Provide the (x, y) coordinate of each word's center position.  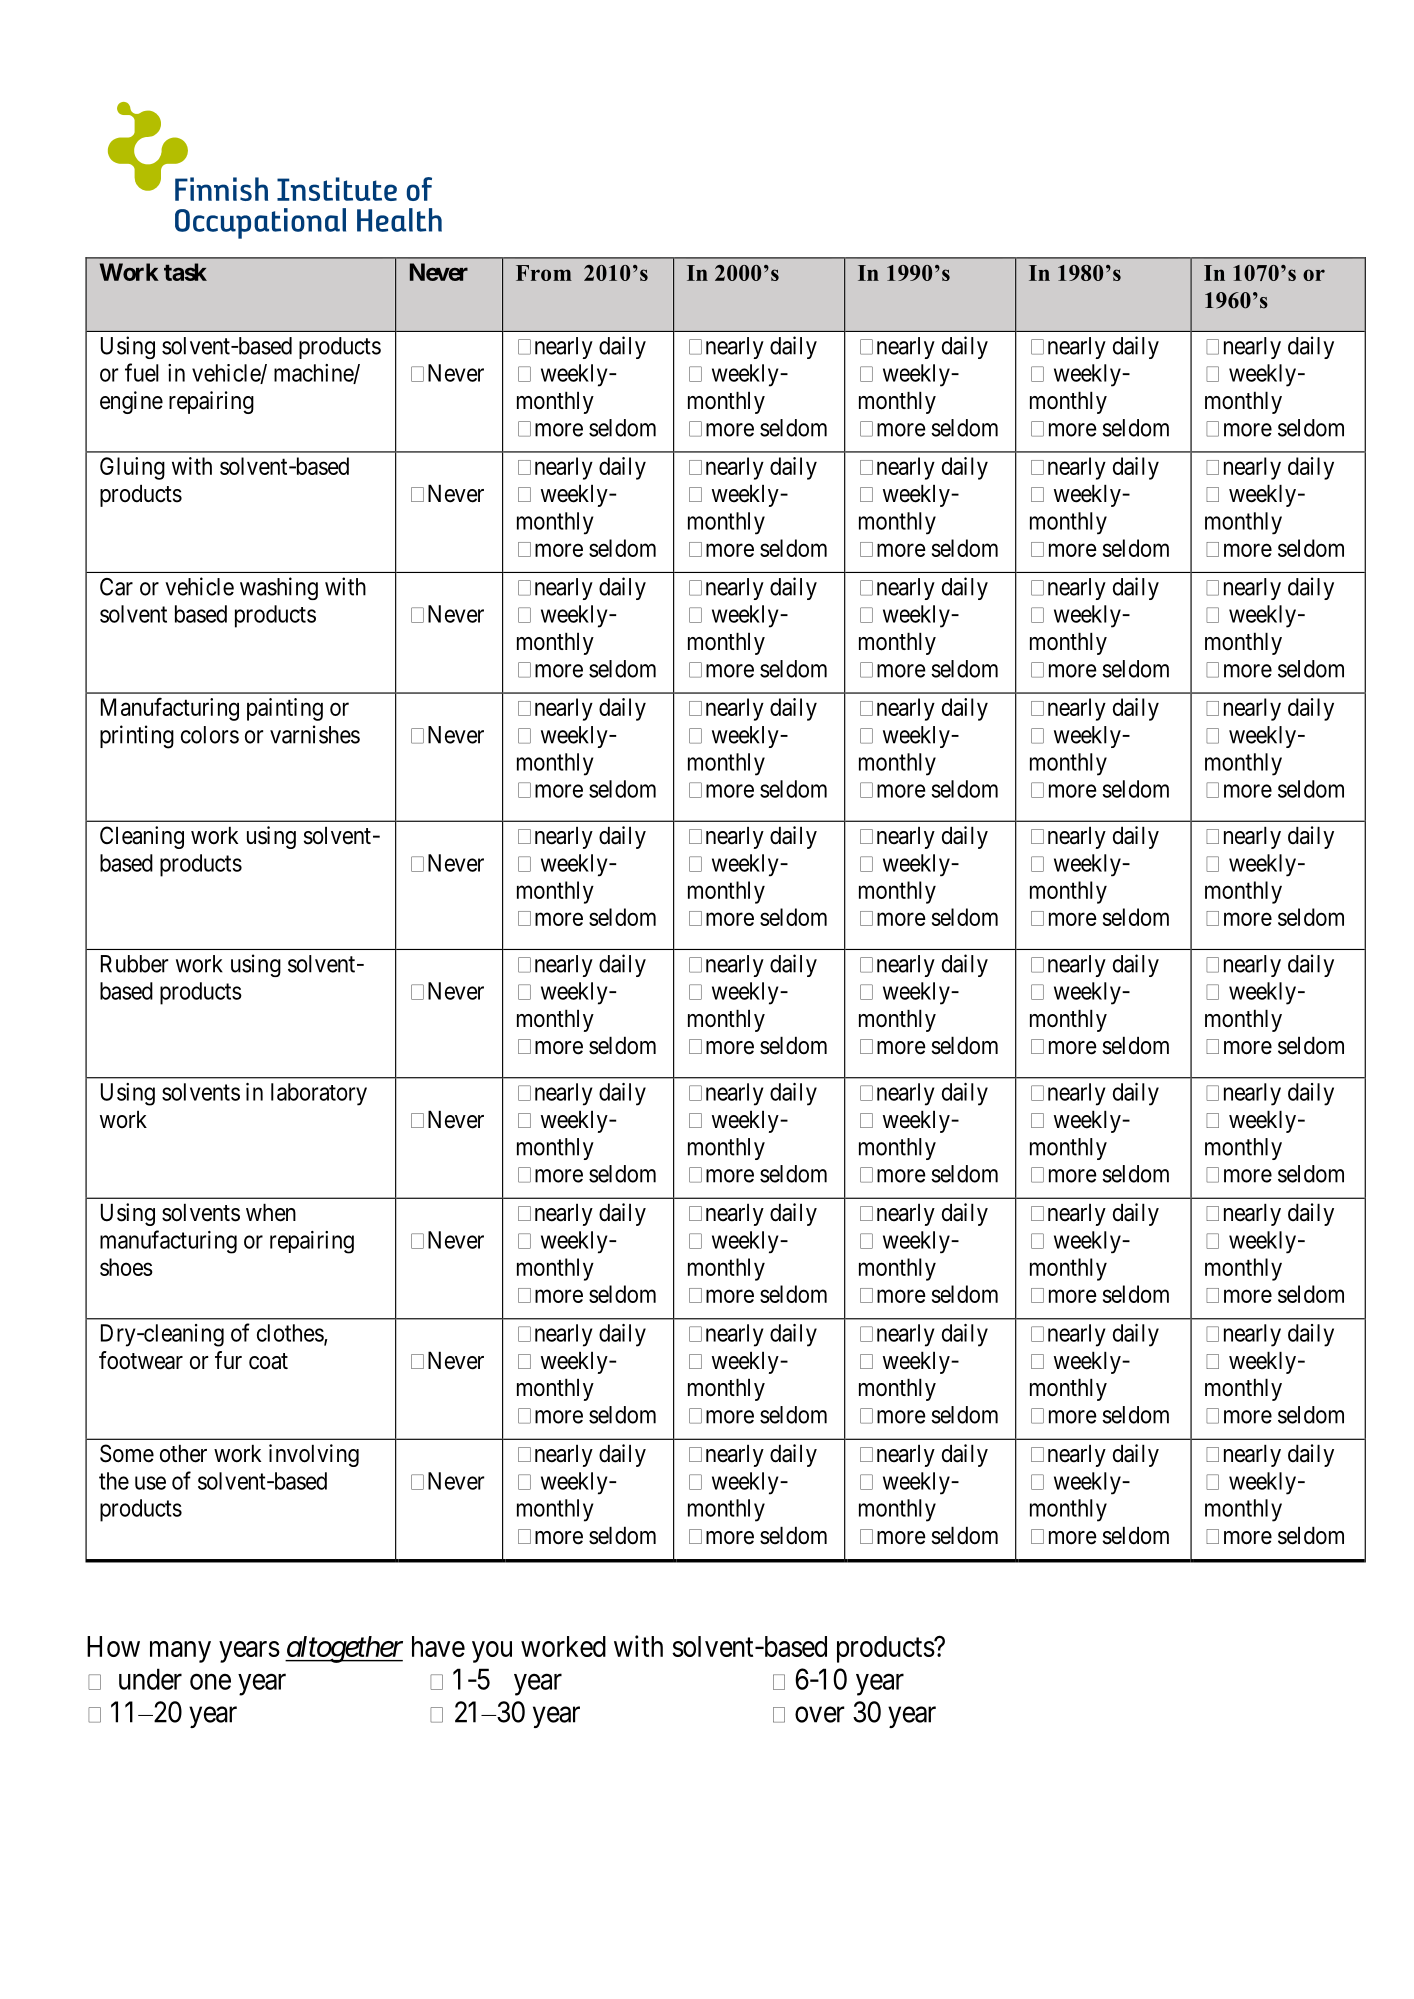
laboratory (319, 1094)
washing (279, 588)
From (544, 273)
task (185, 272)
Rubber (134, 964)
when (271, 1212)
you (492, 1652)
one (210, 1682)
